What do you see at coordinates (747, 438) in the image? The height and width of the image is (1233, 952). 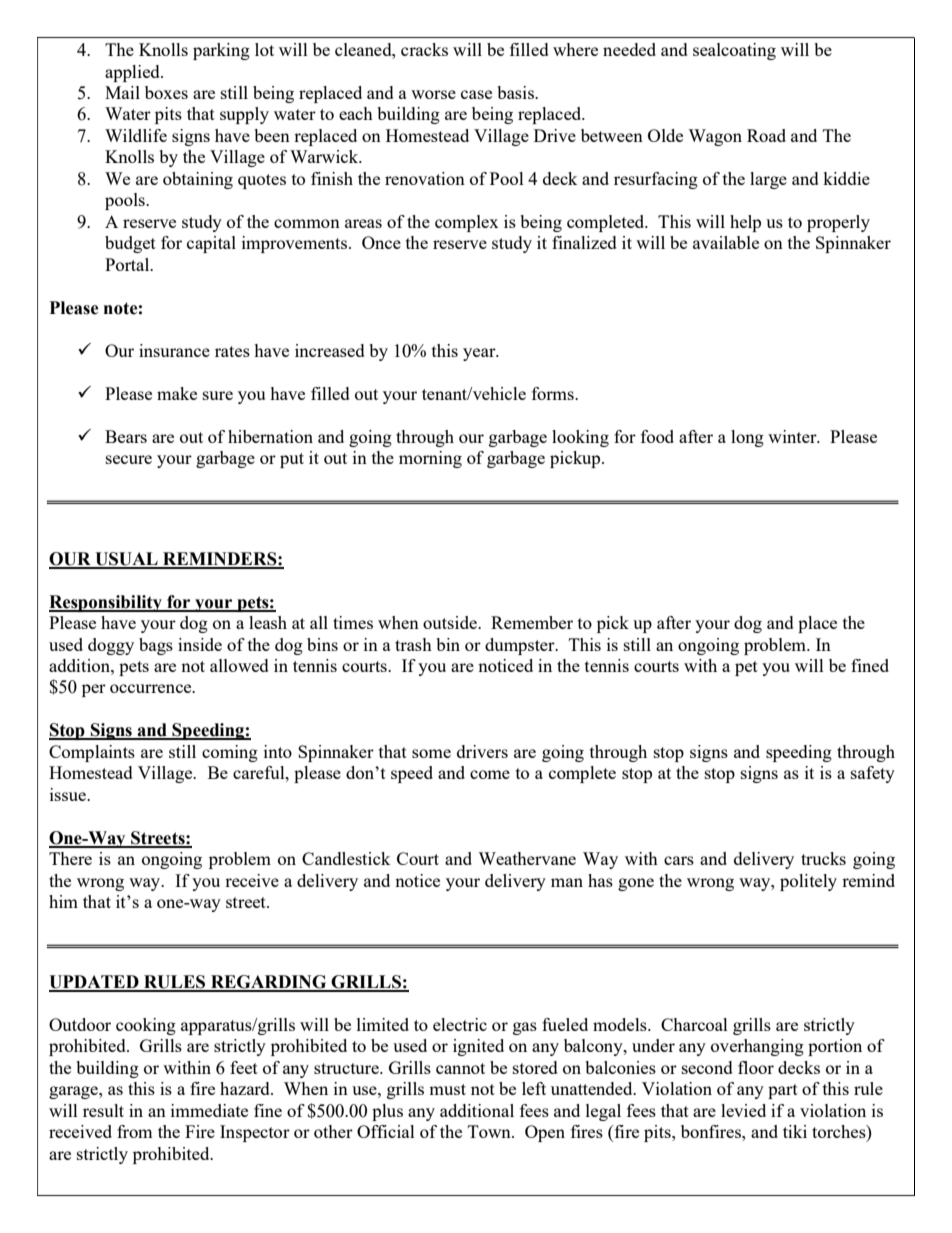 I see `long` at bounding box center [747, 438].
